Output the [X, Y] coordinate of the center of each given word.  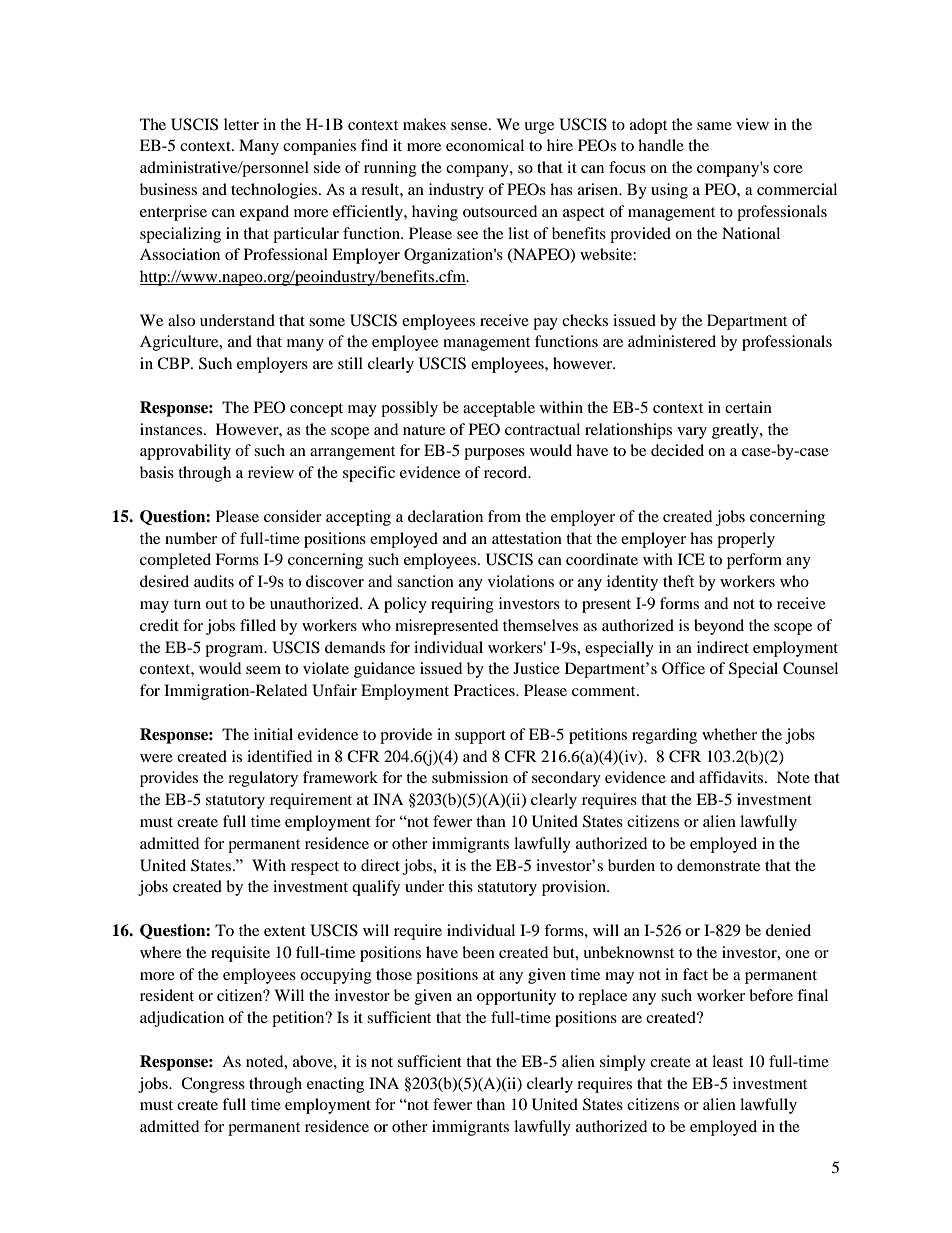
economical [485, 145]
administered [672, 341]
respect [315, 868]
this [460, 886]
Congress [213, 1085]
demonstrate [718, 865]
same [714, 126]
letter [241, 124]
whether [729, 734]
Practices [485, 690]
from [504, 516]
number [191, 538]
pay [545, 324]
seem [263, 670]
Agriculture [180, 343]
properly [746, 540]
